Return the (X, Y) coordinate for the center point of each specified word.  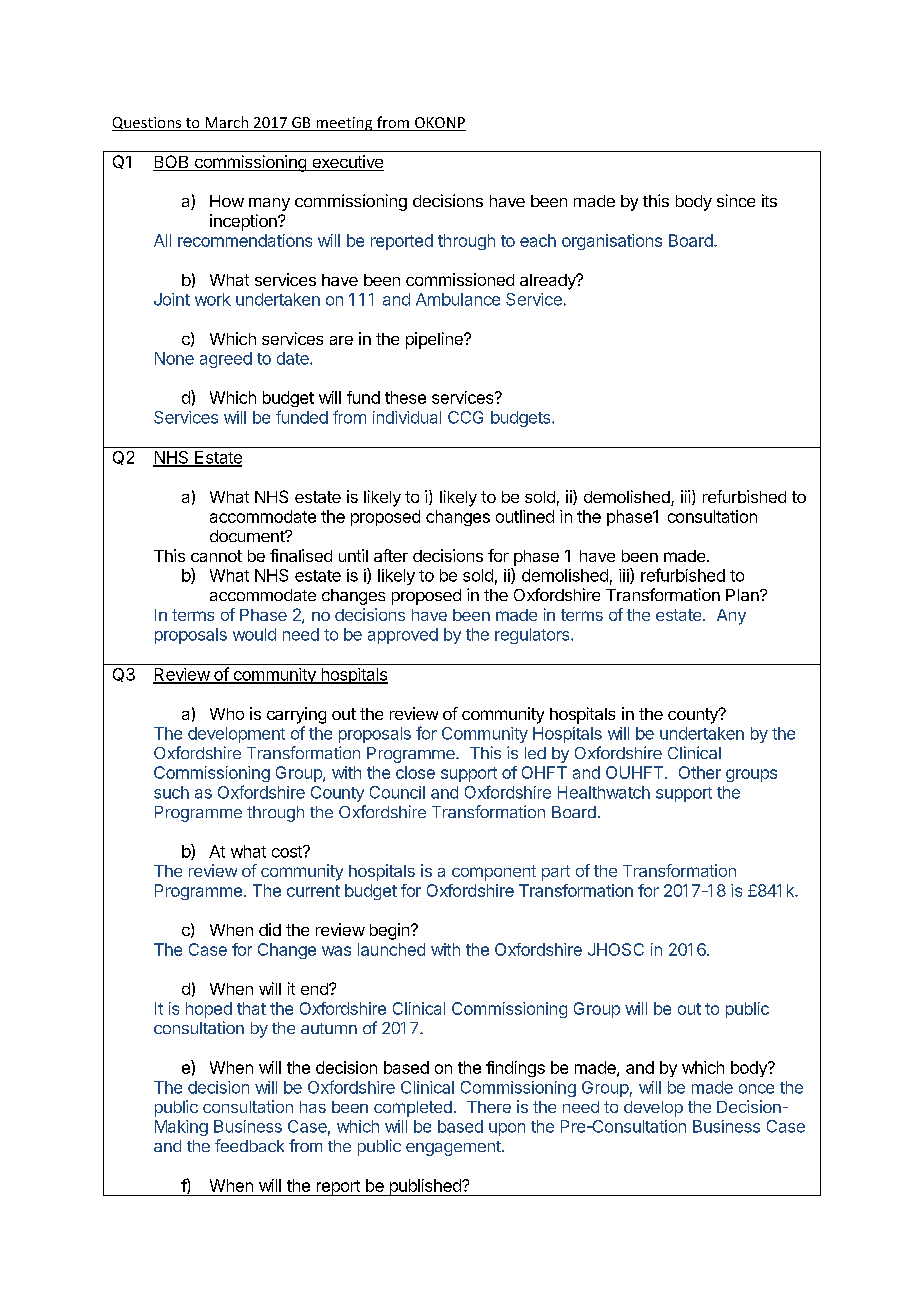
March (227, 123)
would (254, 634)
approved (403, 636)
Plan (743, 595)
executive (347, 163)
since (736, 200)
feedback (249, 1145)
